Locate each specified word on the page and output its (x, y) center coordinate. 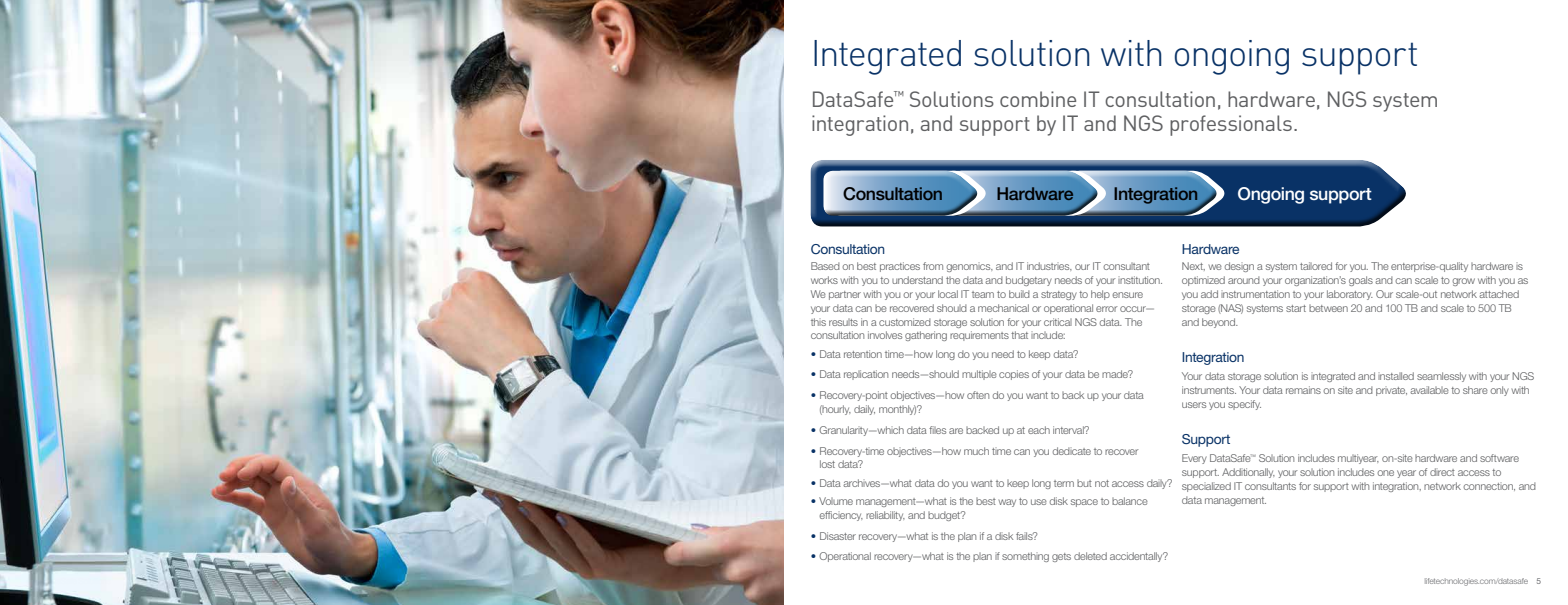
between (1328, 308)
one (1385, 473)
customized (905, 322)
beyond (1220, 323)
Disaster (838, 536)
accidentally (1137, 557)
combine (1038, 99)
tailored (1316, 266)
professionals (1231, 125)
